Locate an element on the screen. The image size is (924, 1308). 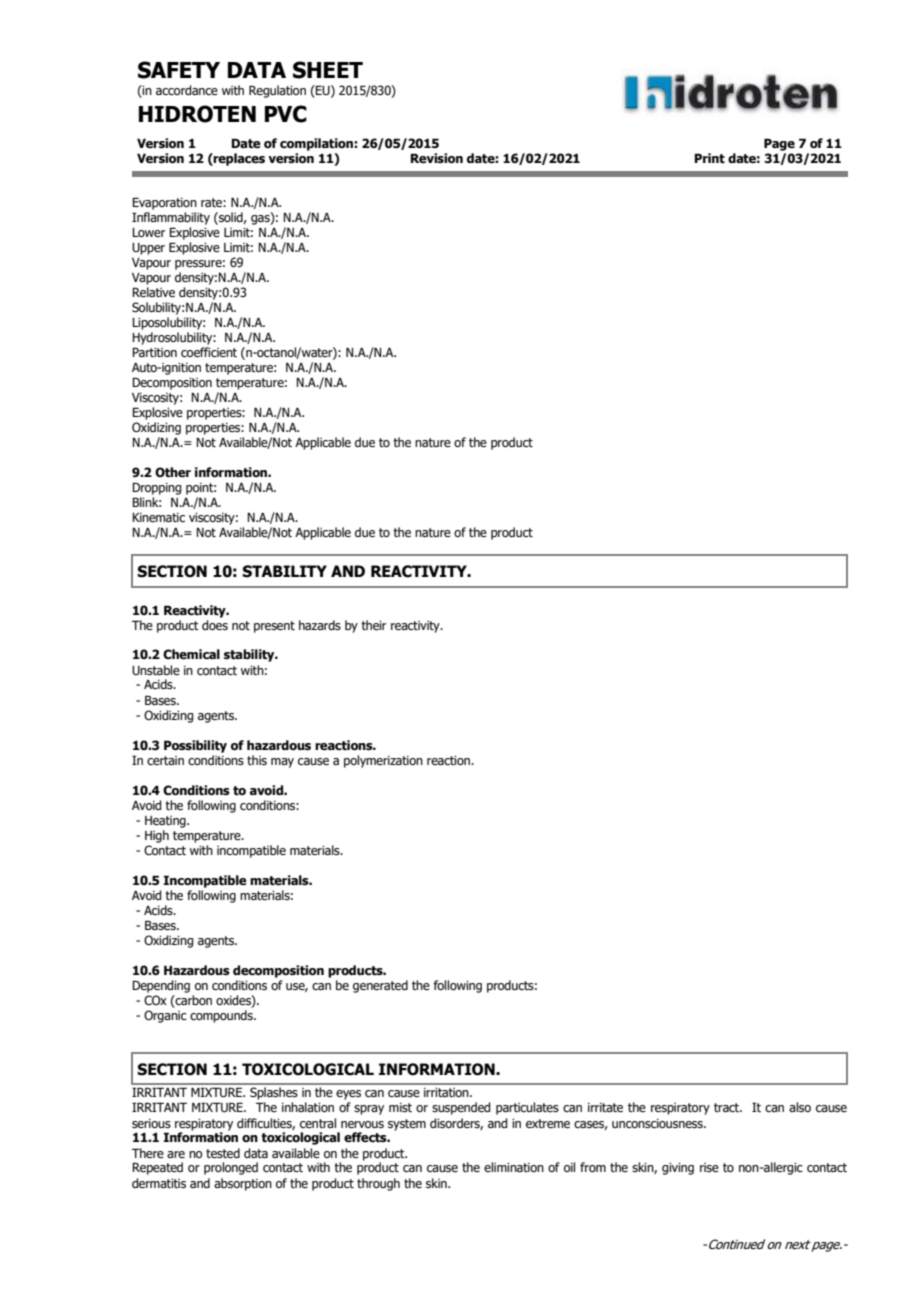
rise is located at coordinates (709, 1167).
